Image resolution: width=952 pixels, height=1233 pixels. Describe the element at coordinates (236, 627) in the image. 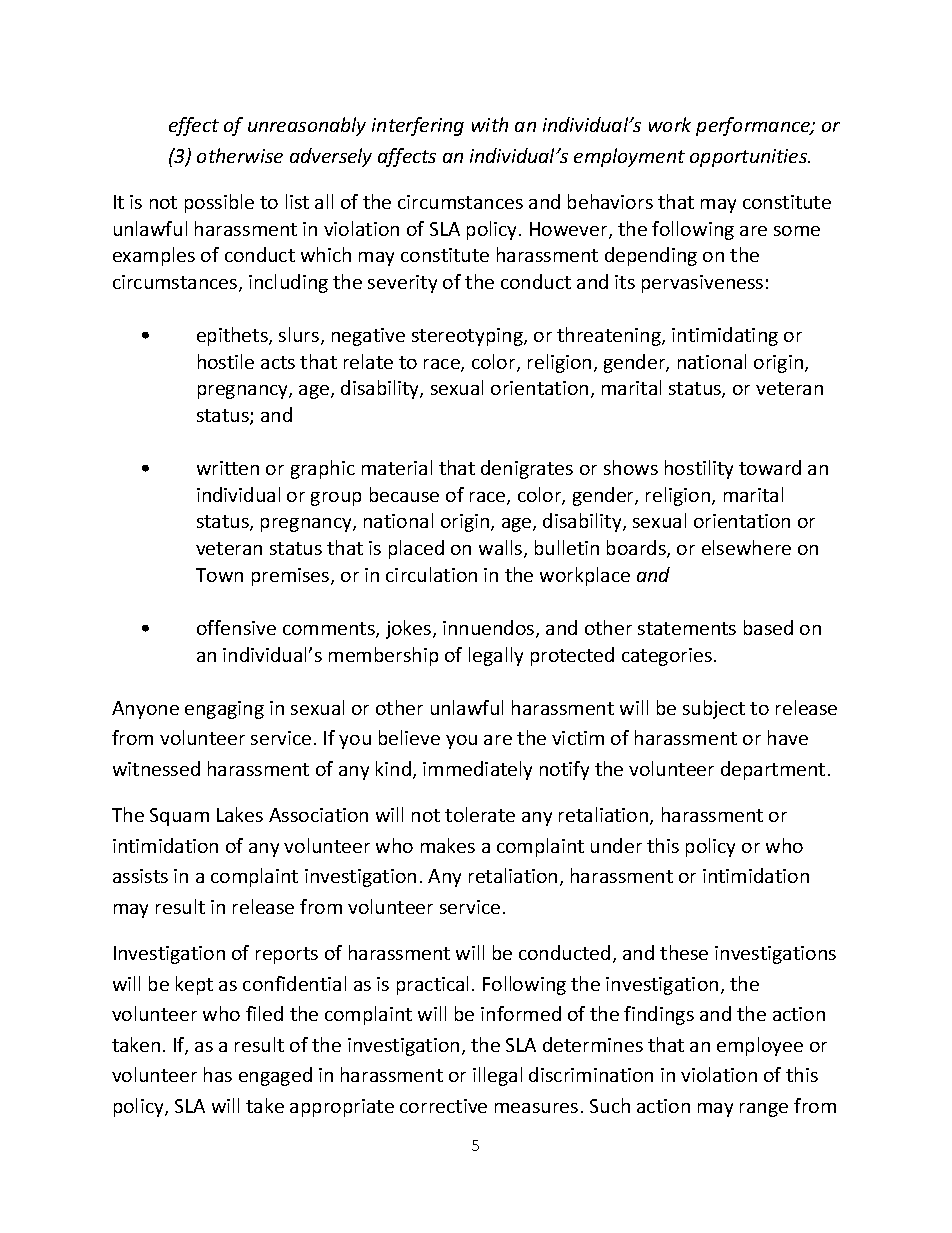

I see `offensive` at that location.
